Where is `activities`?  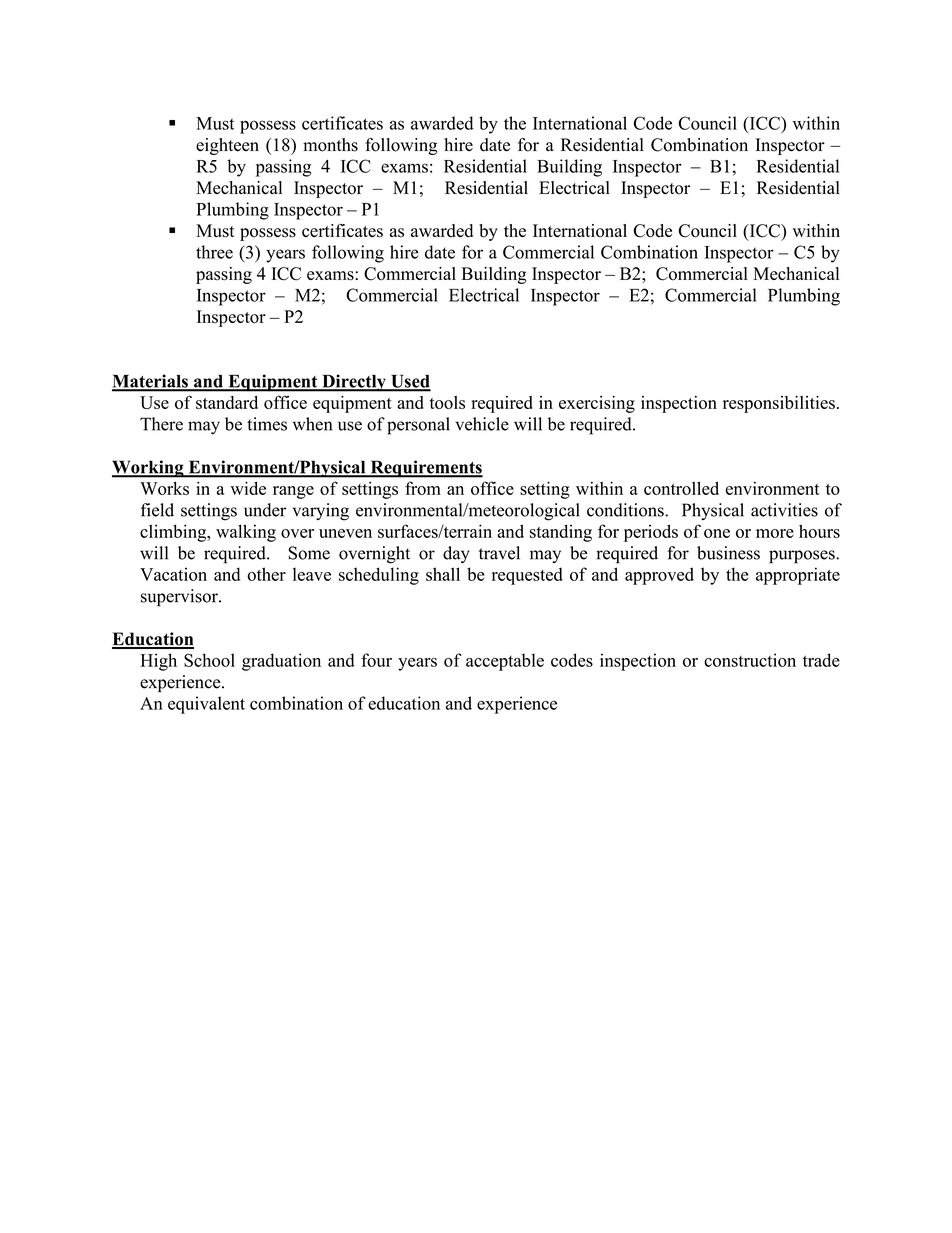
activities is located at coordinates (784, 510).
